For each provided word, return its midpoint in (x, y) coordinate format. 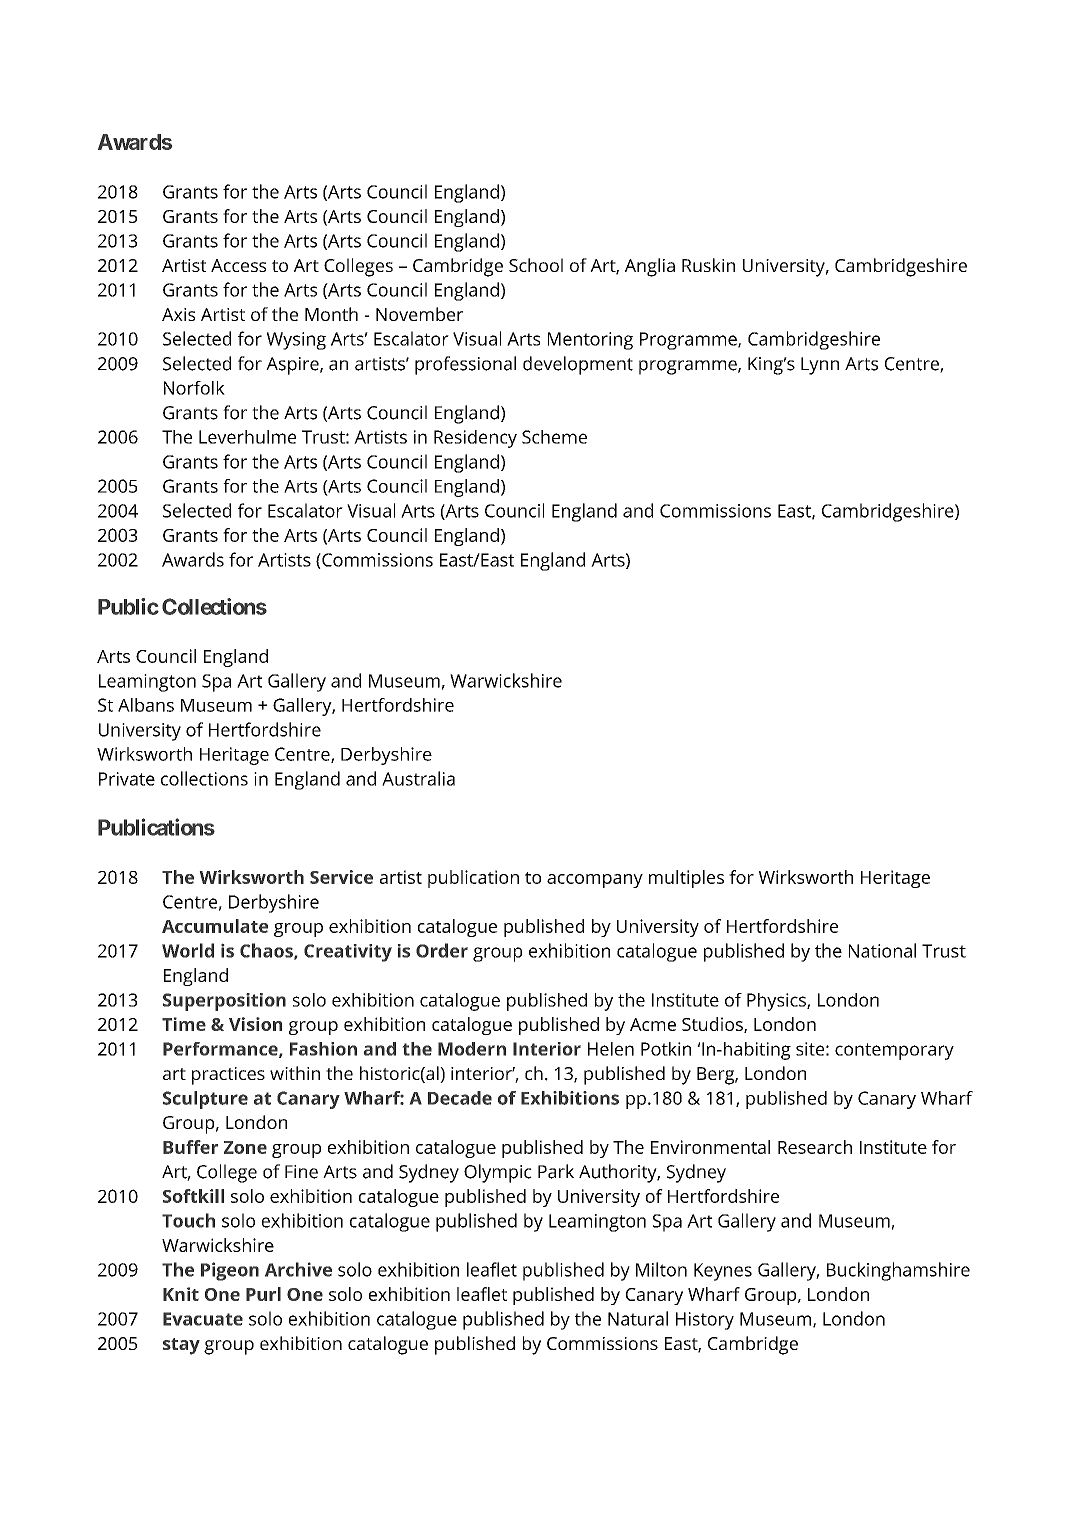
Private (127, 779)
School (536, 265)
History (705, 1321)
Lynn (820, 366)
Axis (178, 314)
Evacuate (203, 1319)
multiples (686, 879)
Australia (418, 778)
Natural (638, 1318)
